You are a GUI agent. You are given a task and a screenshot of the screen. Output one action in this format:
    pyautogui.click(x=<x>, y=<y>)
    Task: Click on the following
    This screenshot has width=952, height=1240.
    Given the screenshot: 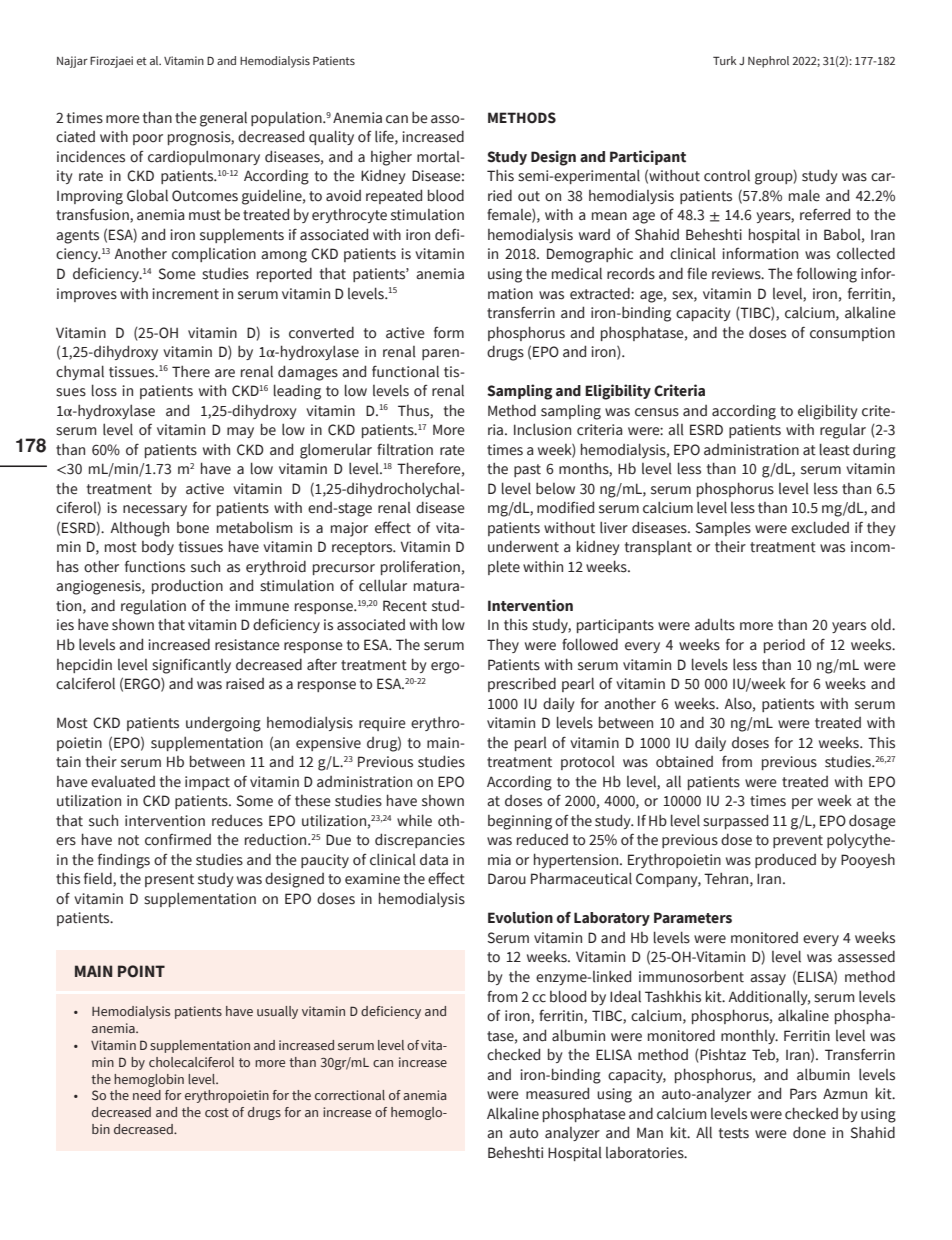 What is the action you would take?
    pyautogui.click(x=827, y=275)
